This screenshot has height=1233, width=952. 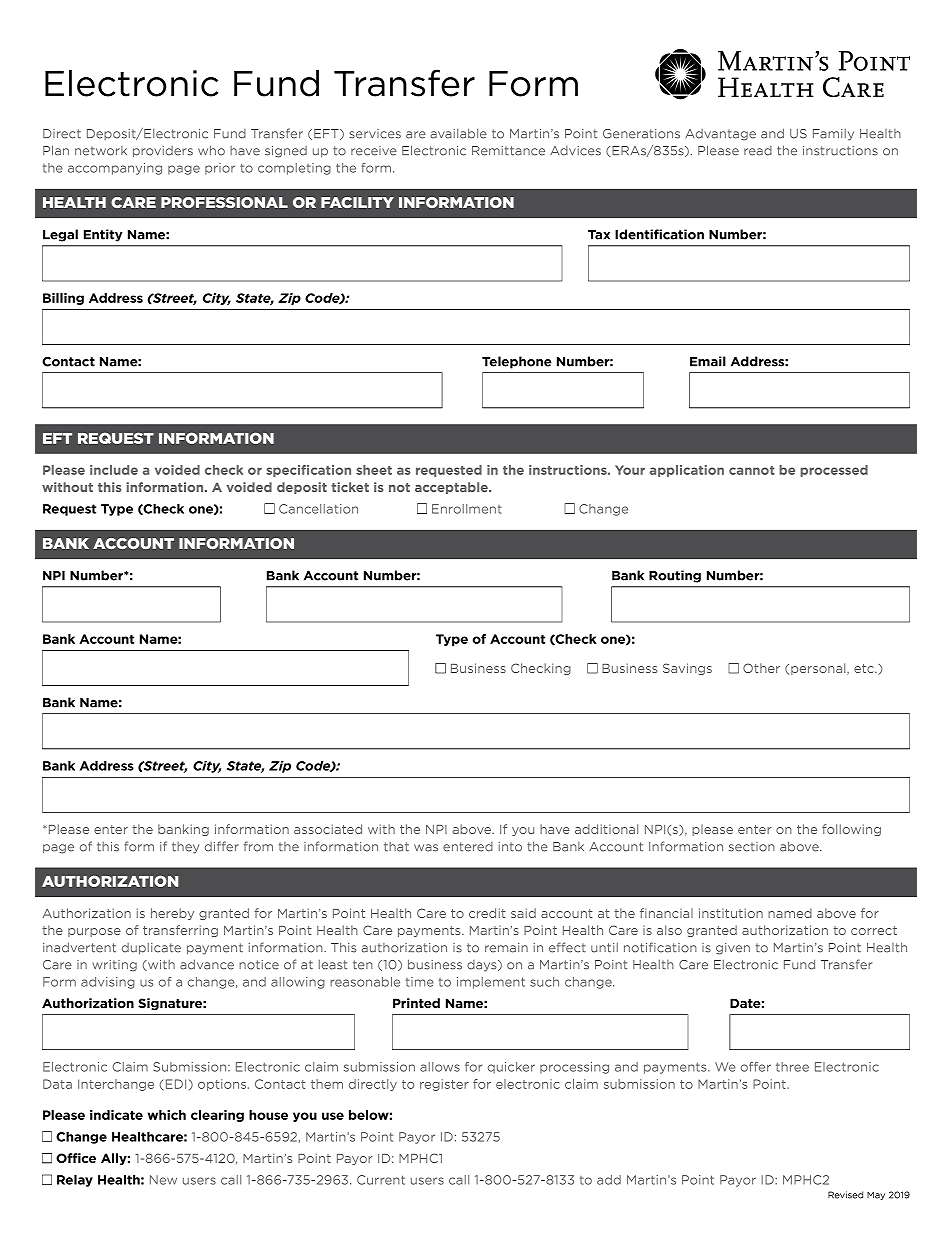 What do you see at coordinates (163, 1180) in the screenshot?
I see `New` at bounding box center [163, 1180].
